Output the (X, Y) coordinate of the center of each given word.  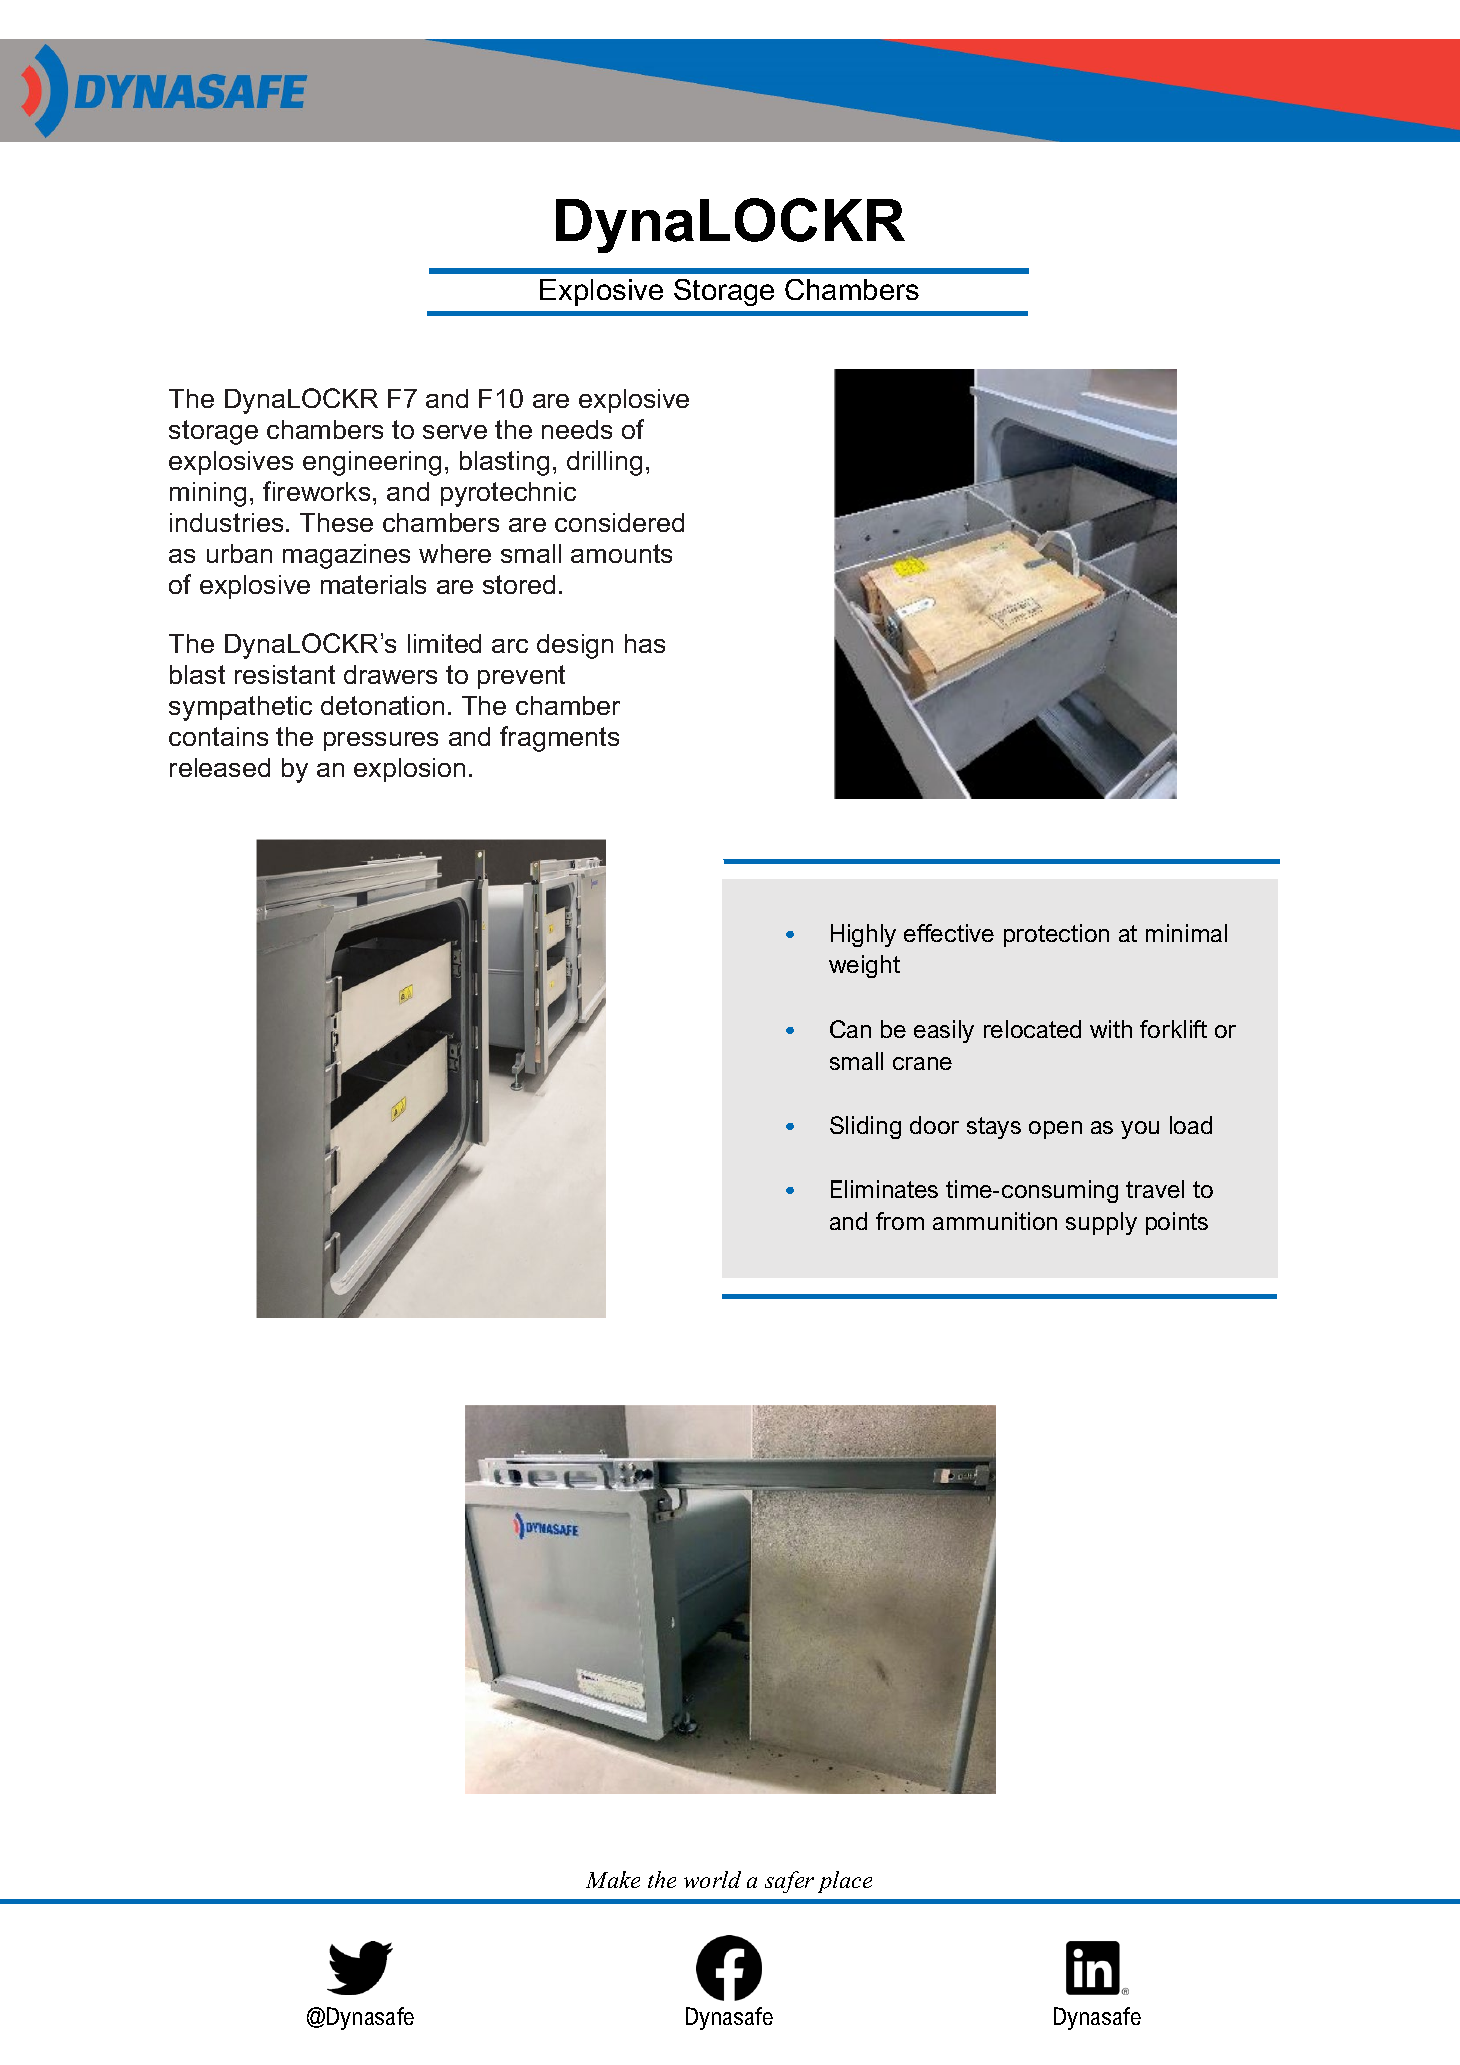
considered (619, 522)
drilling (604, 463)
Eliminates (884, 1189)
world (712, 1879)
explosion (409, 770)
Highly (863, 935)
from (900, 1221)
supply (1101, 1223)
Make (613, 1879)
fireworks (316, 491)
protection (1056, 935)
